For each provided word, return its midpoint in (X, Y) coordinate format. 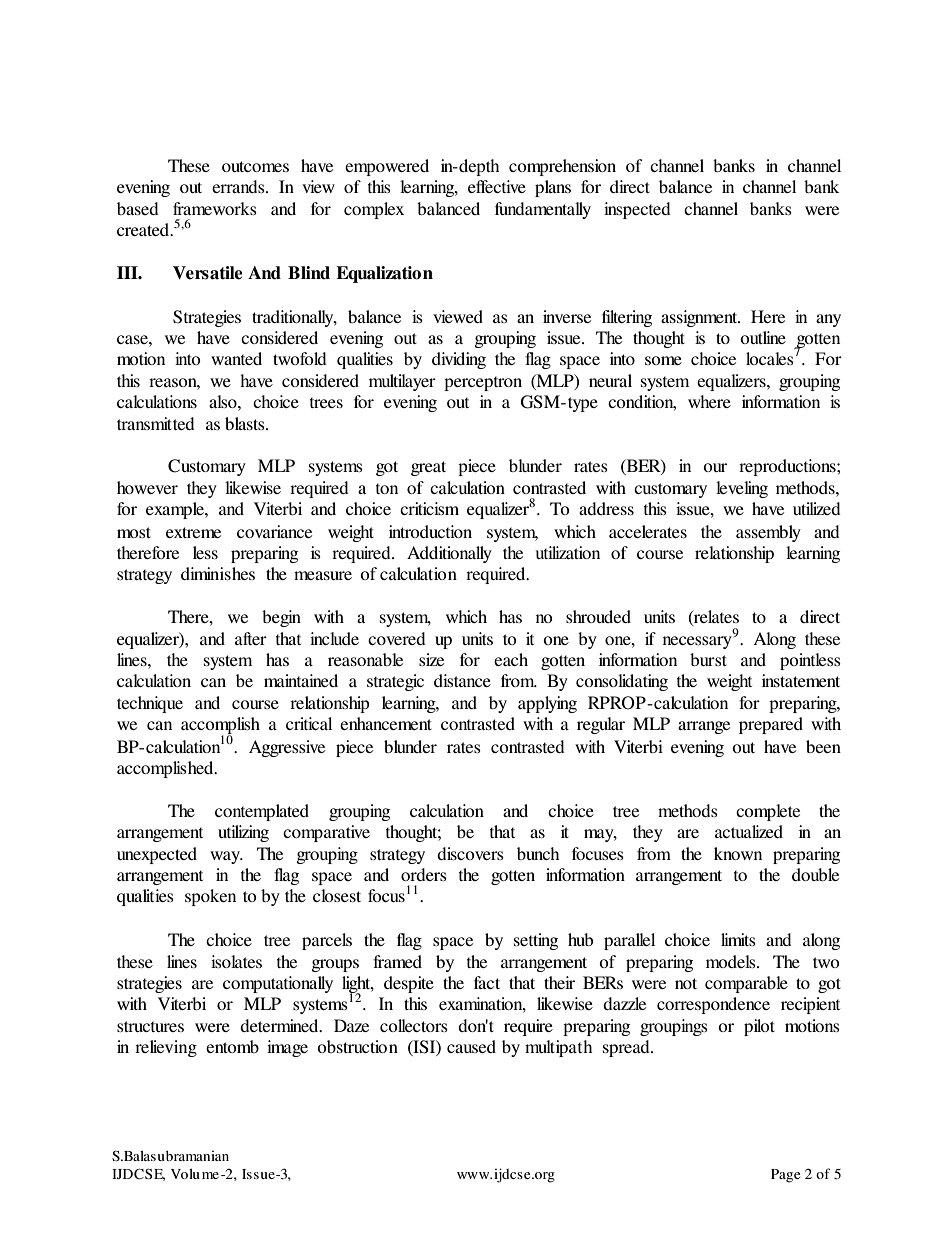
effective (497, 186)
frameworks (215, 208)
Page (785, 1176)
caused (471, 1046)
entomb (232, 1046)
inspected (637, 210)
